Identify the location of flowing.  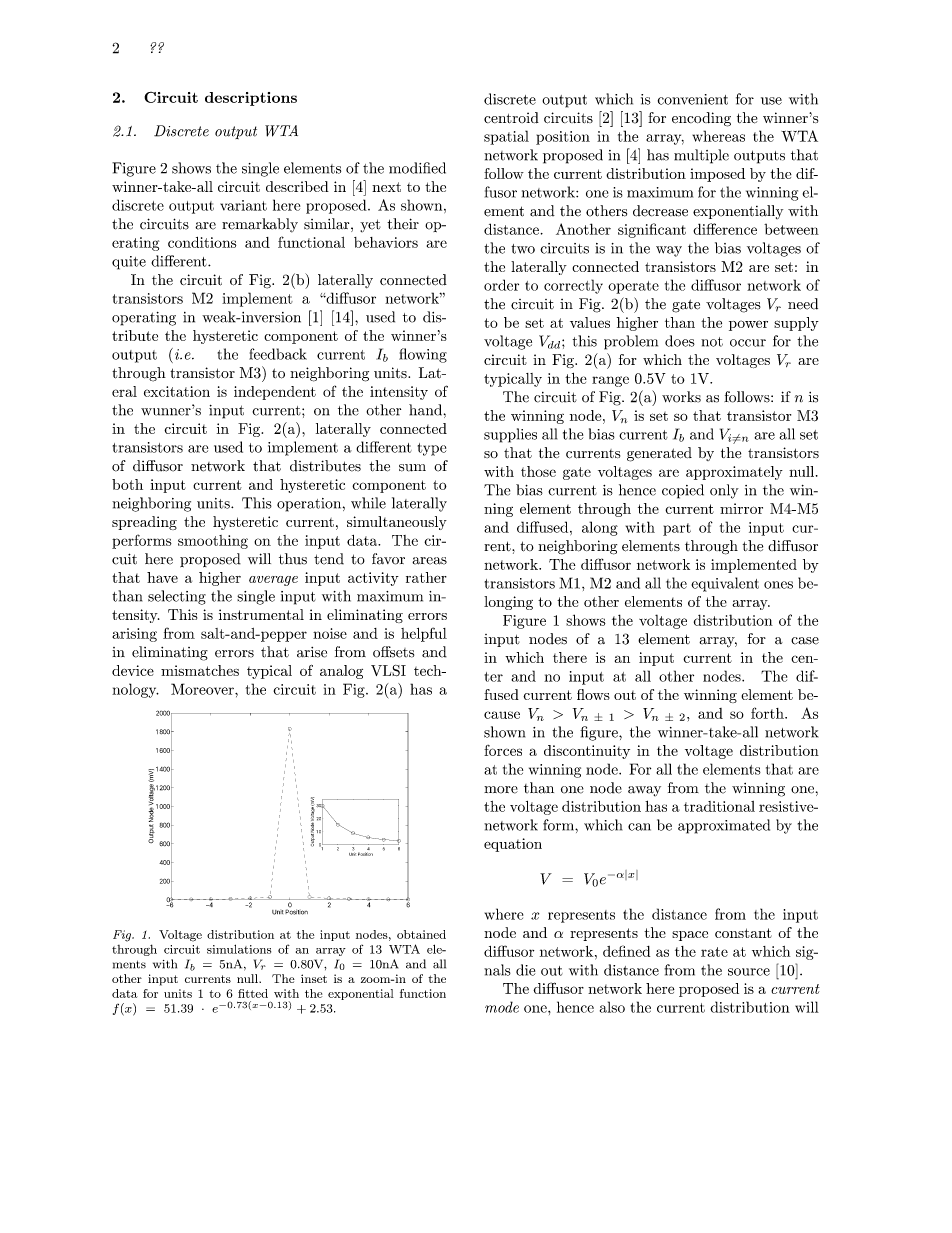
(423, 355).
